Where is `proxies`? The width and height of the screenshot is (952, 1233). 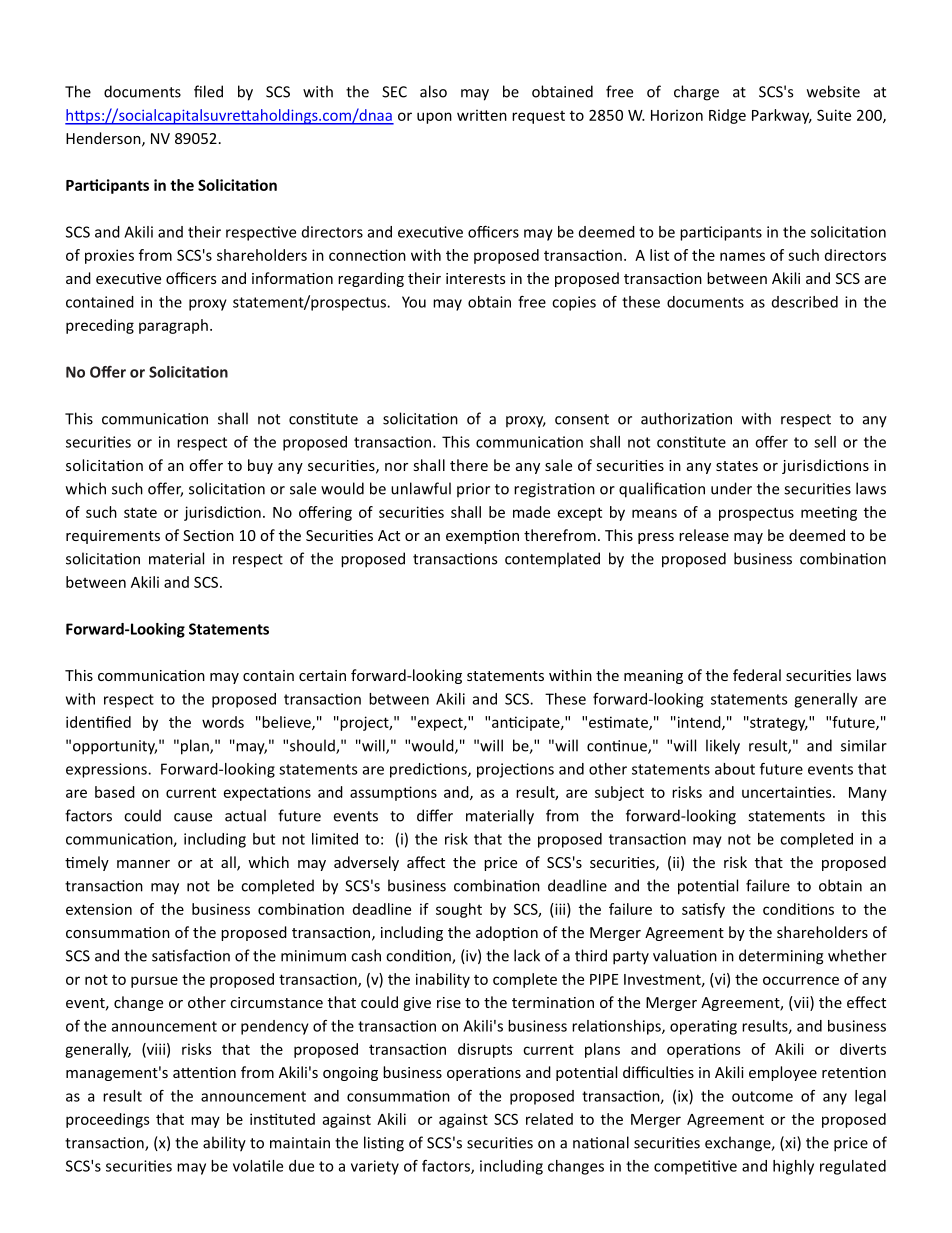
proxies is located at coordinates (109, 256).
